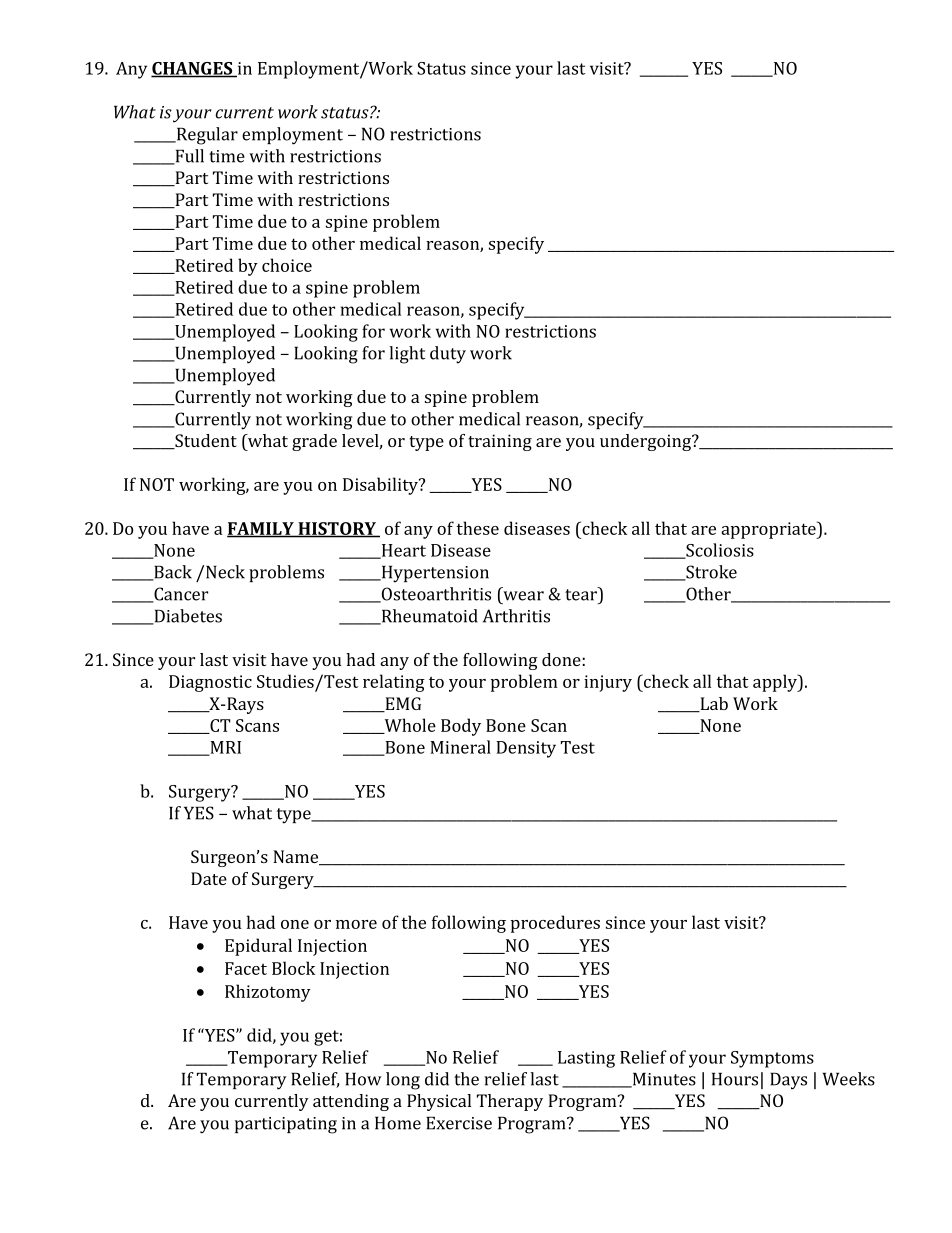  What do you see at coordinates (769, 530) in the document?
I see `appropriate` at bounding box center [769, 530].
